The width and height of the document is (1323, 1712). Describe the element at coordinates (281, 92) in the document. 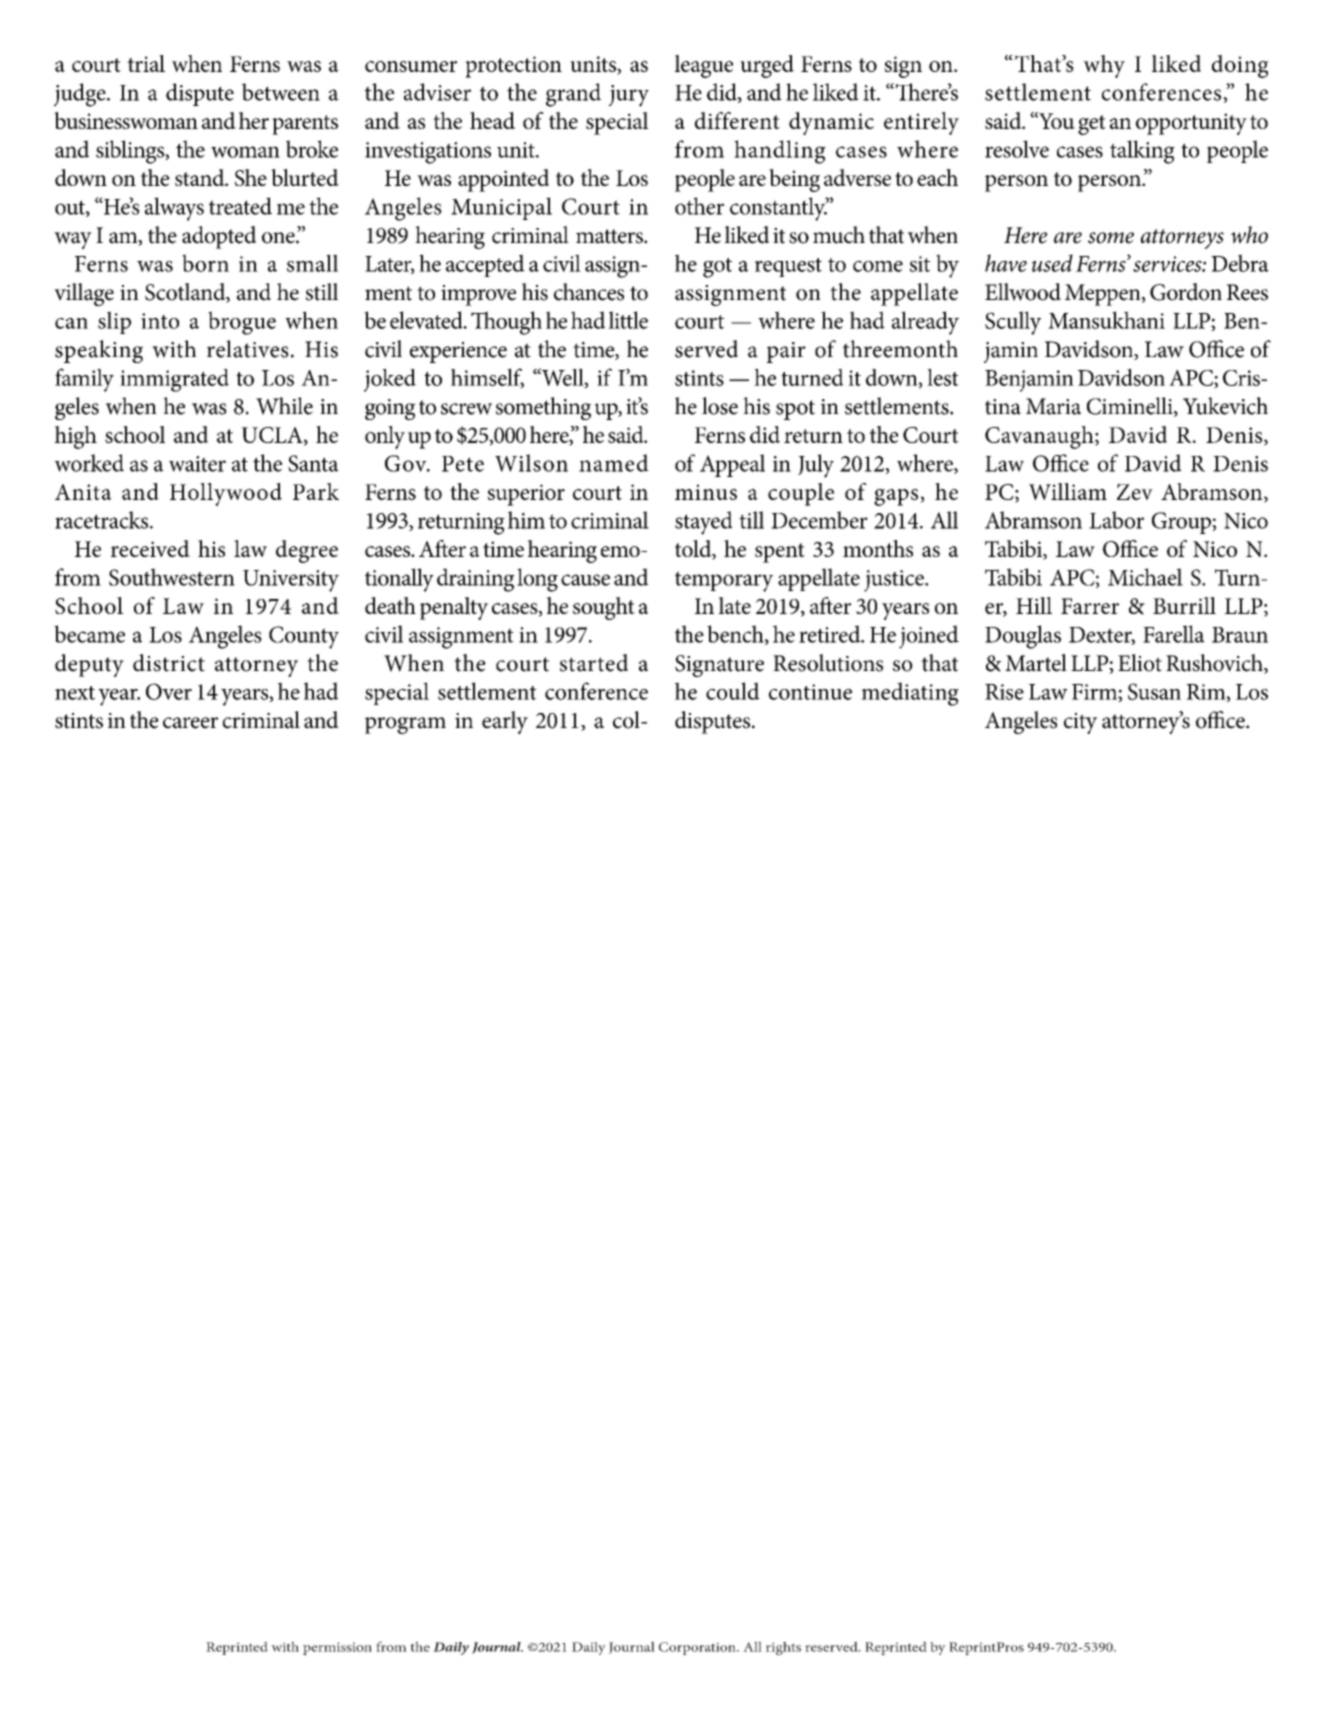

I see `between` at that location.
